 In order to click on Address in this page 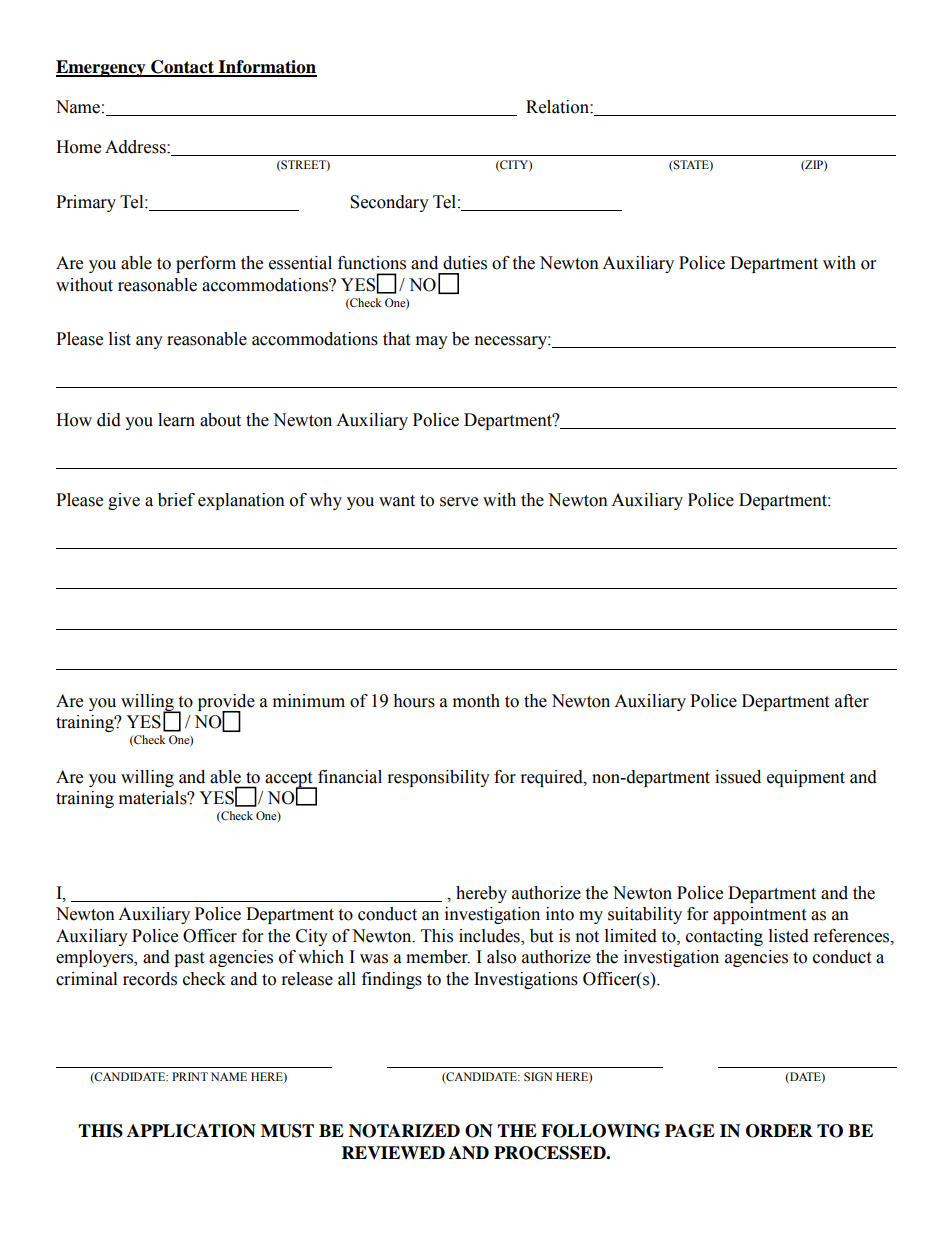, I will do `click(136, 147)`.
